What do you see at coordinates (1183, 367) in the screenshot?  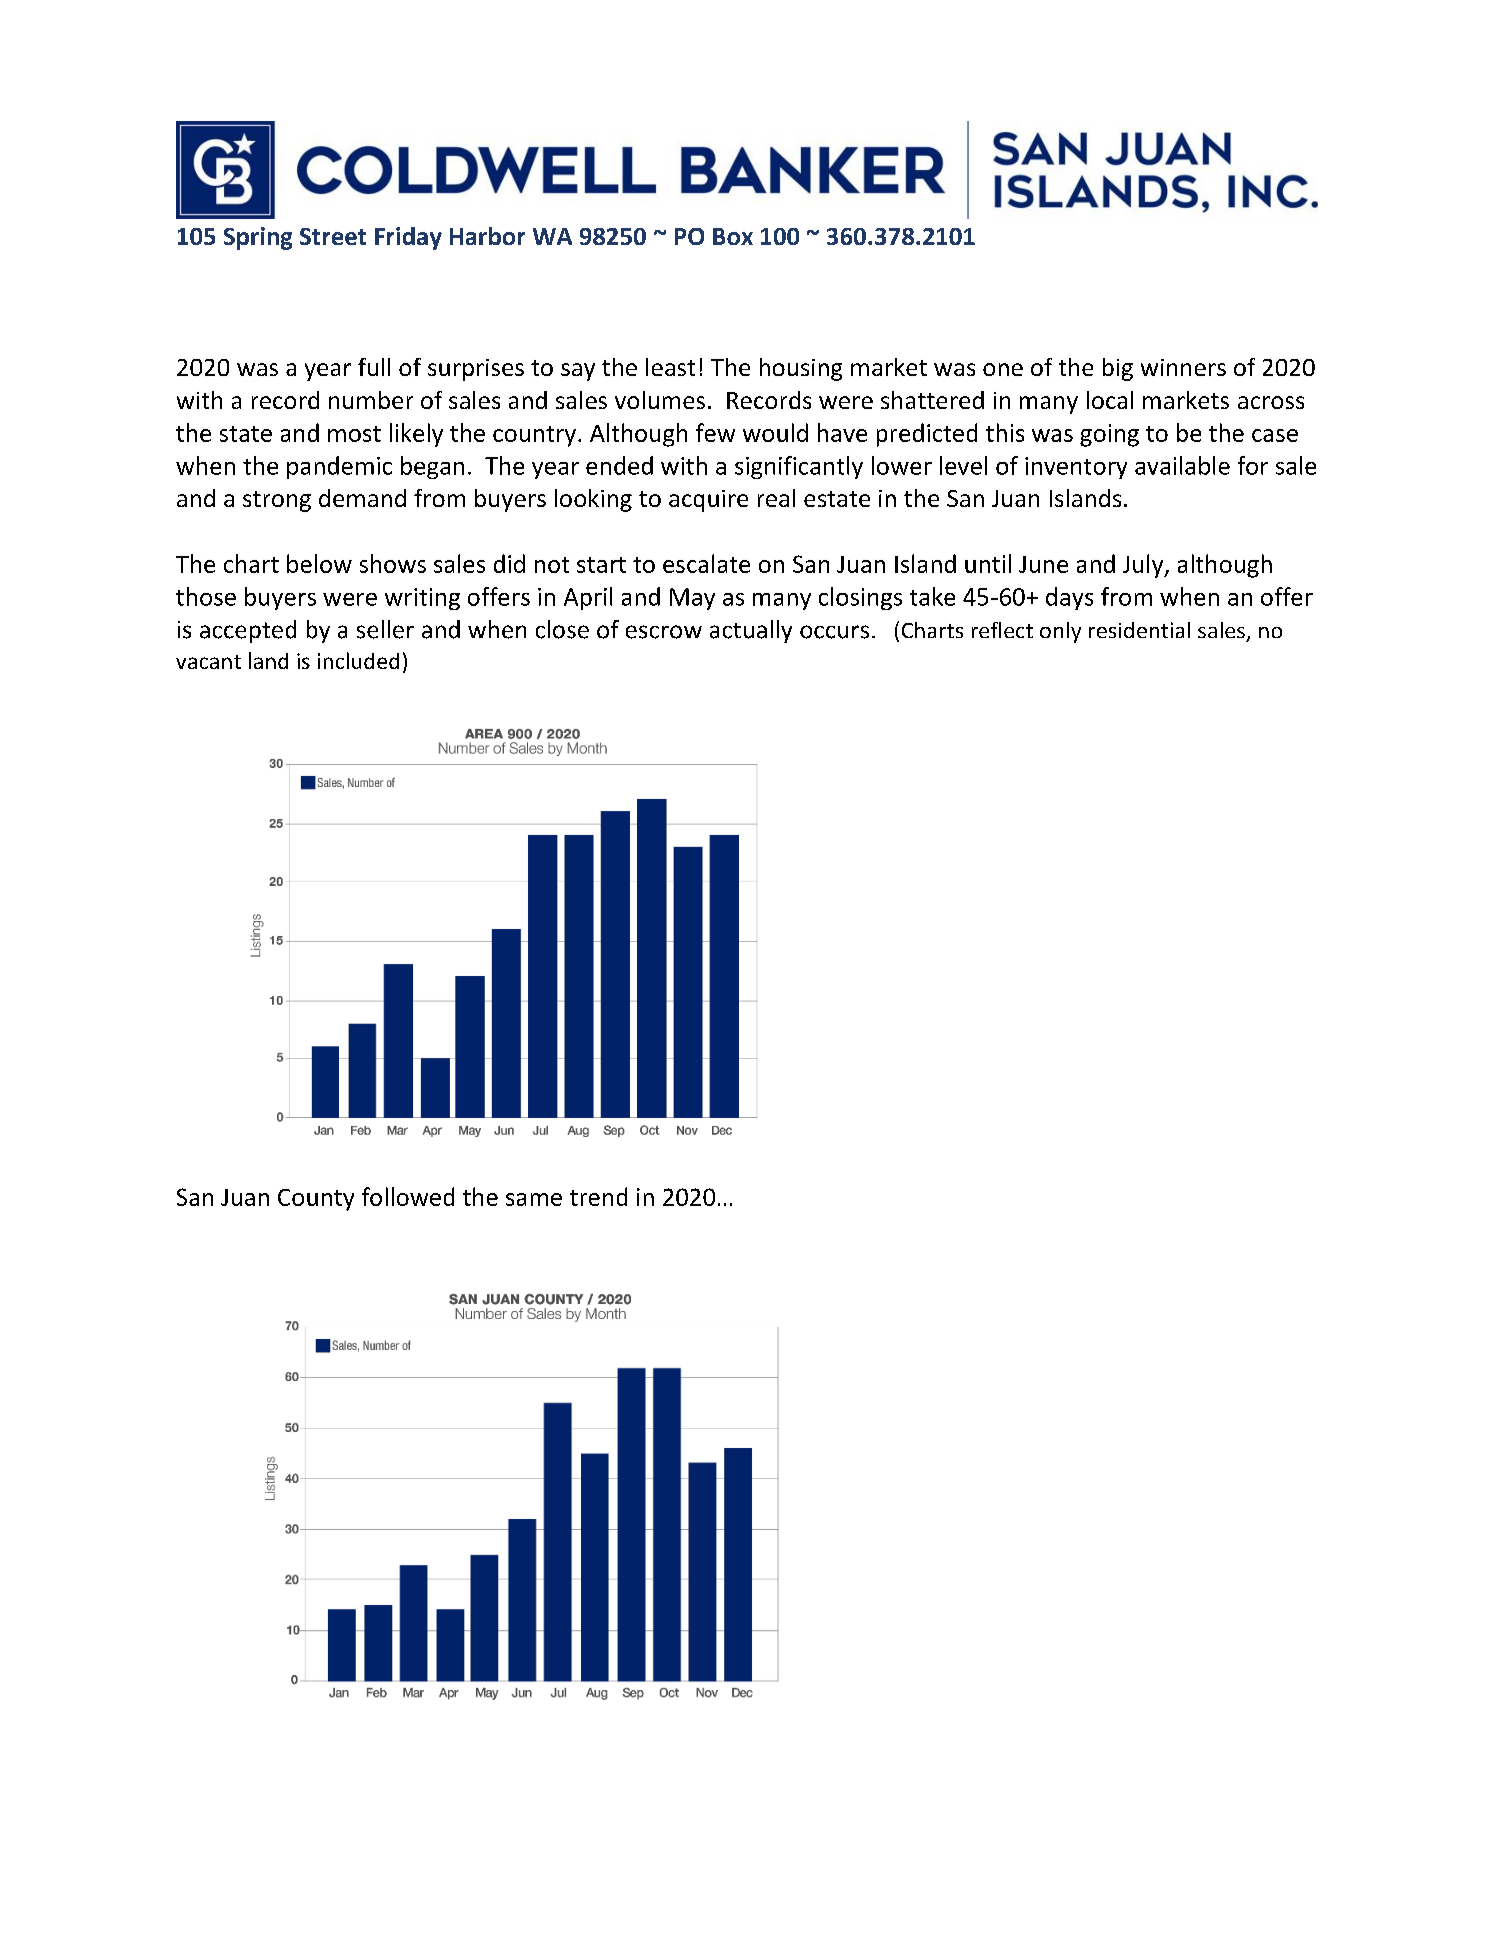 I see `winners` at bounding box center [1183, 367].
